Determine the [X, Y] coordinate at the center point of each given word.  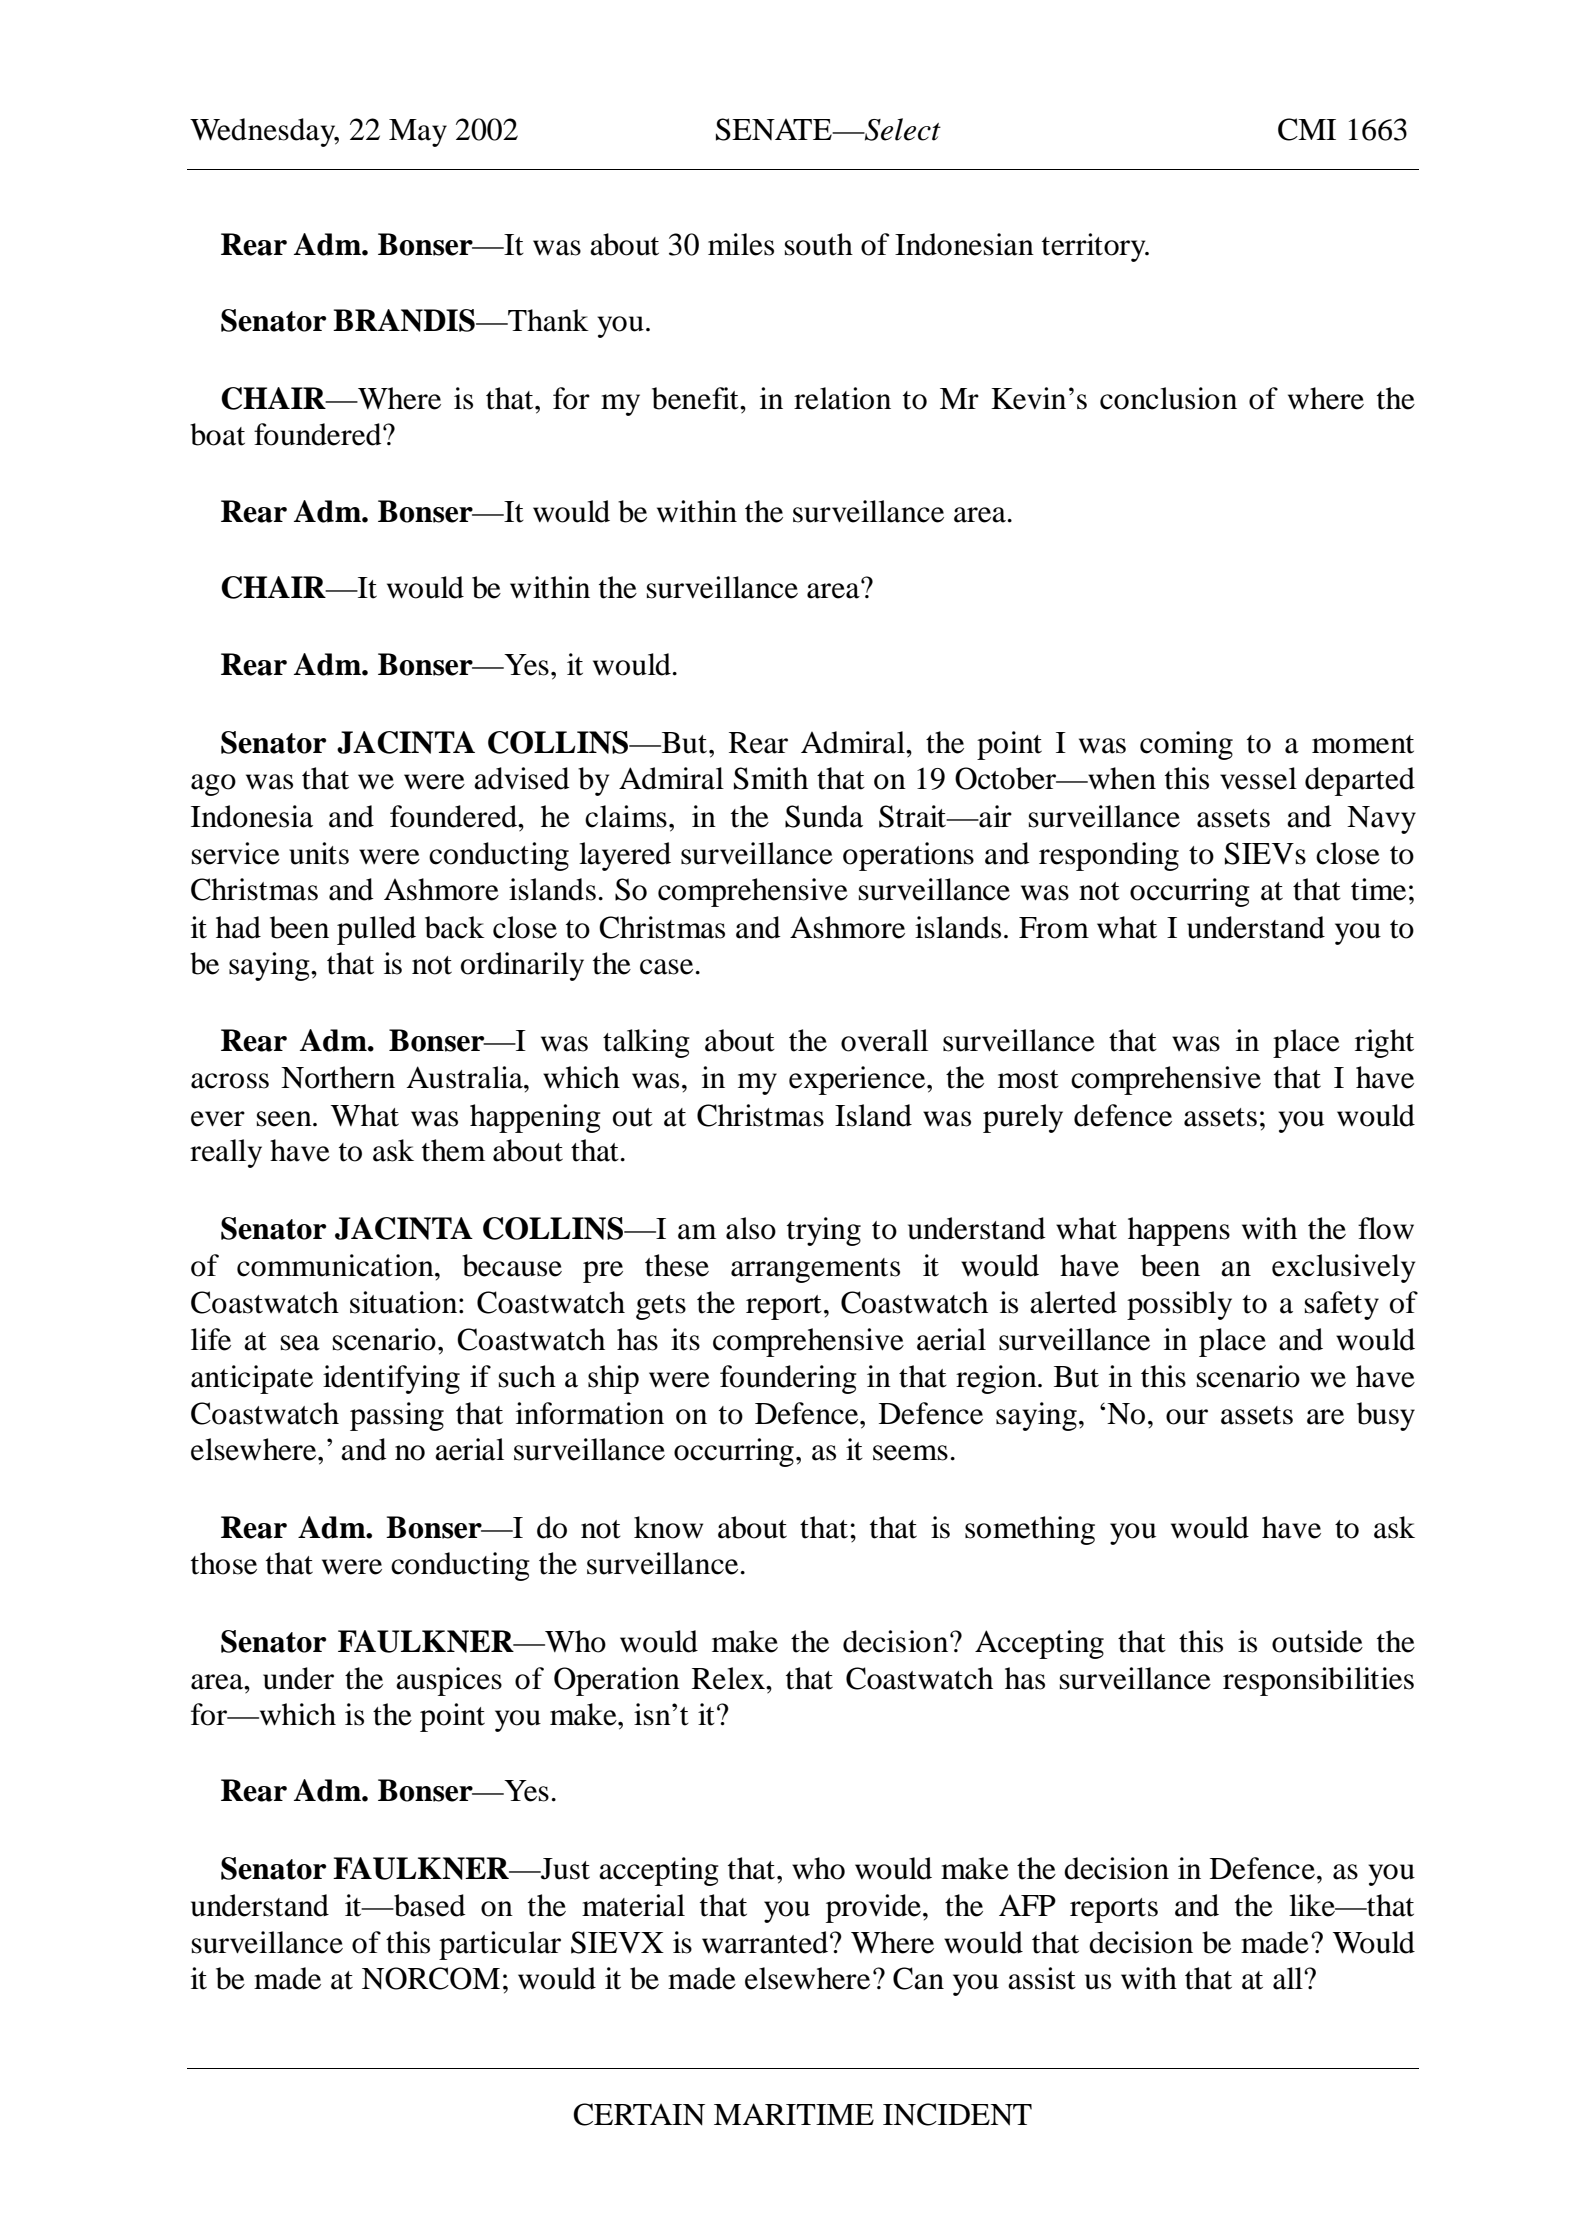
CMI [1307, 129]
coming [1186, 745]
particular [500, 1945]
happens [1179, 1231]
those [224, 1563]
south [819, 244]
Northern [338, 1077]
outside [1317, 1641]
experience [858, 1080]
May [418, 133]
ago [213, 785]
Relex [730, 1678]
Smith [771, 778]
